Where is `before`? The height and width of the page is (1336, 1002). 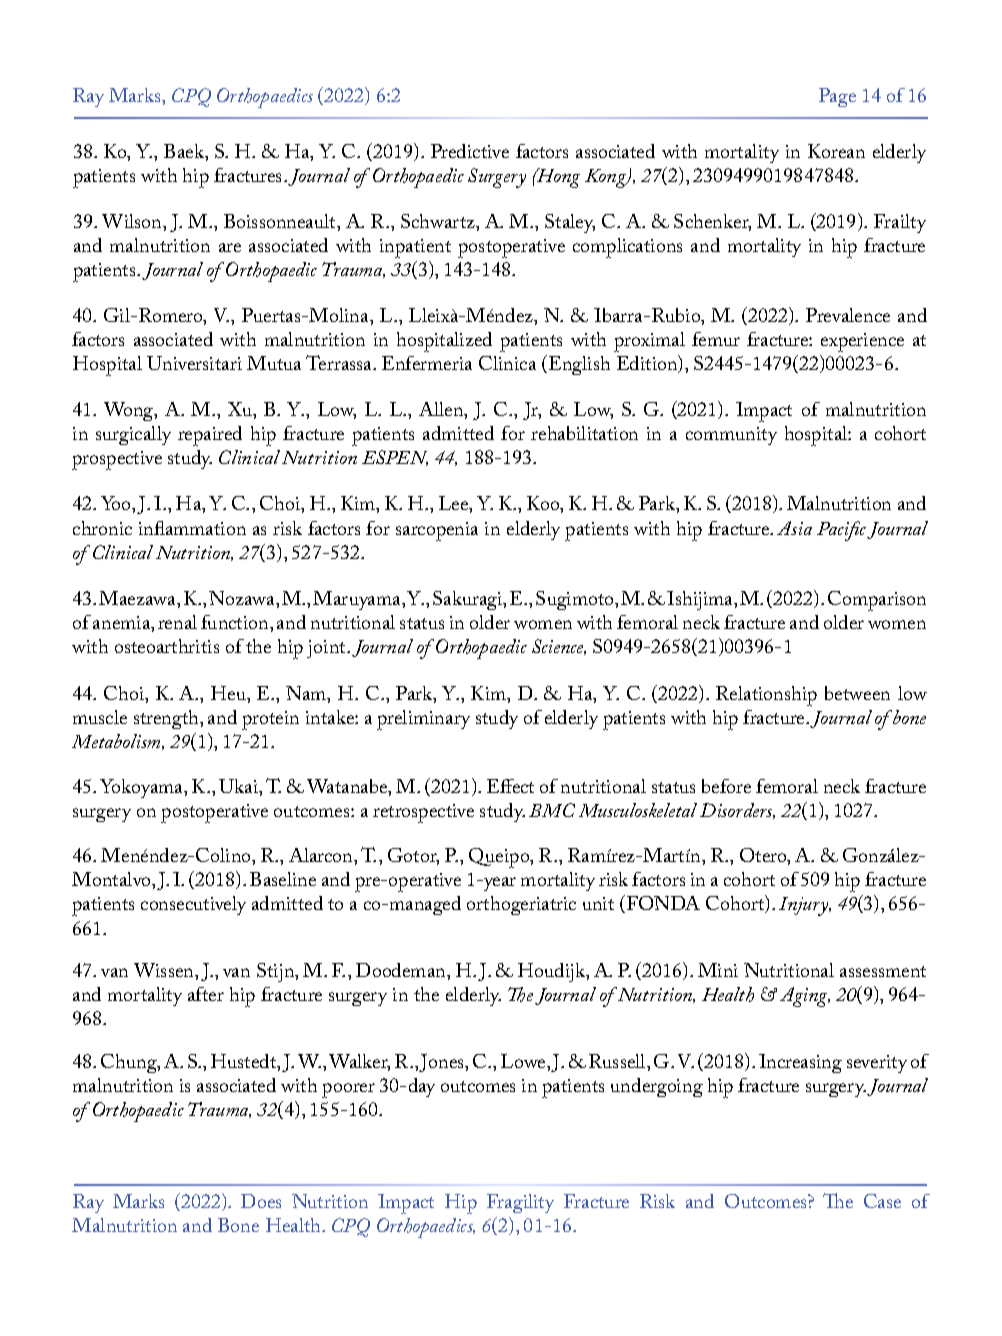 before is located at coordinates (726, 786).
